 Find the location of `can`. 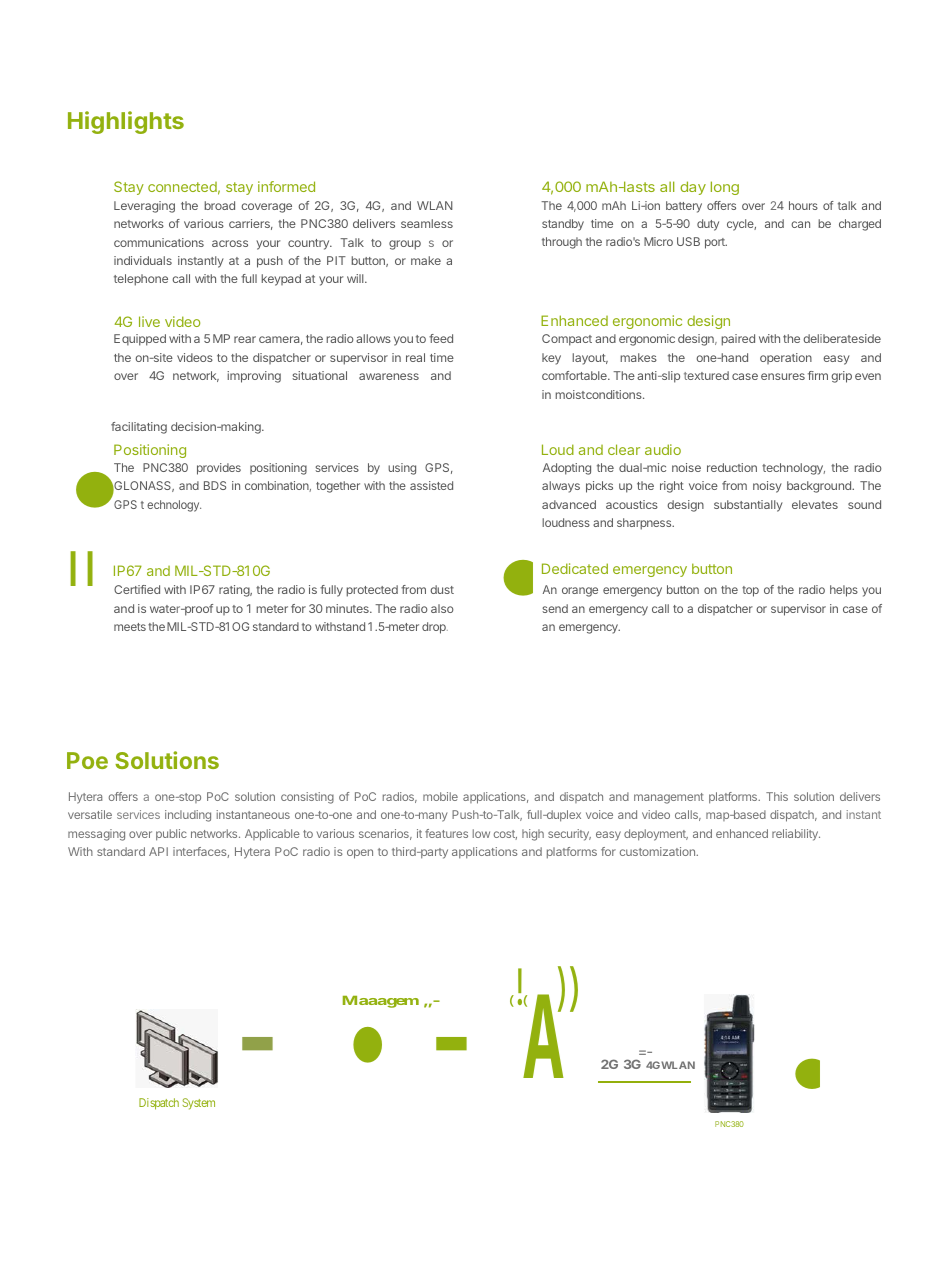

can is located at coordinates (800, 224).
